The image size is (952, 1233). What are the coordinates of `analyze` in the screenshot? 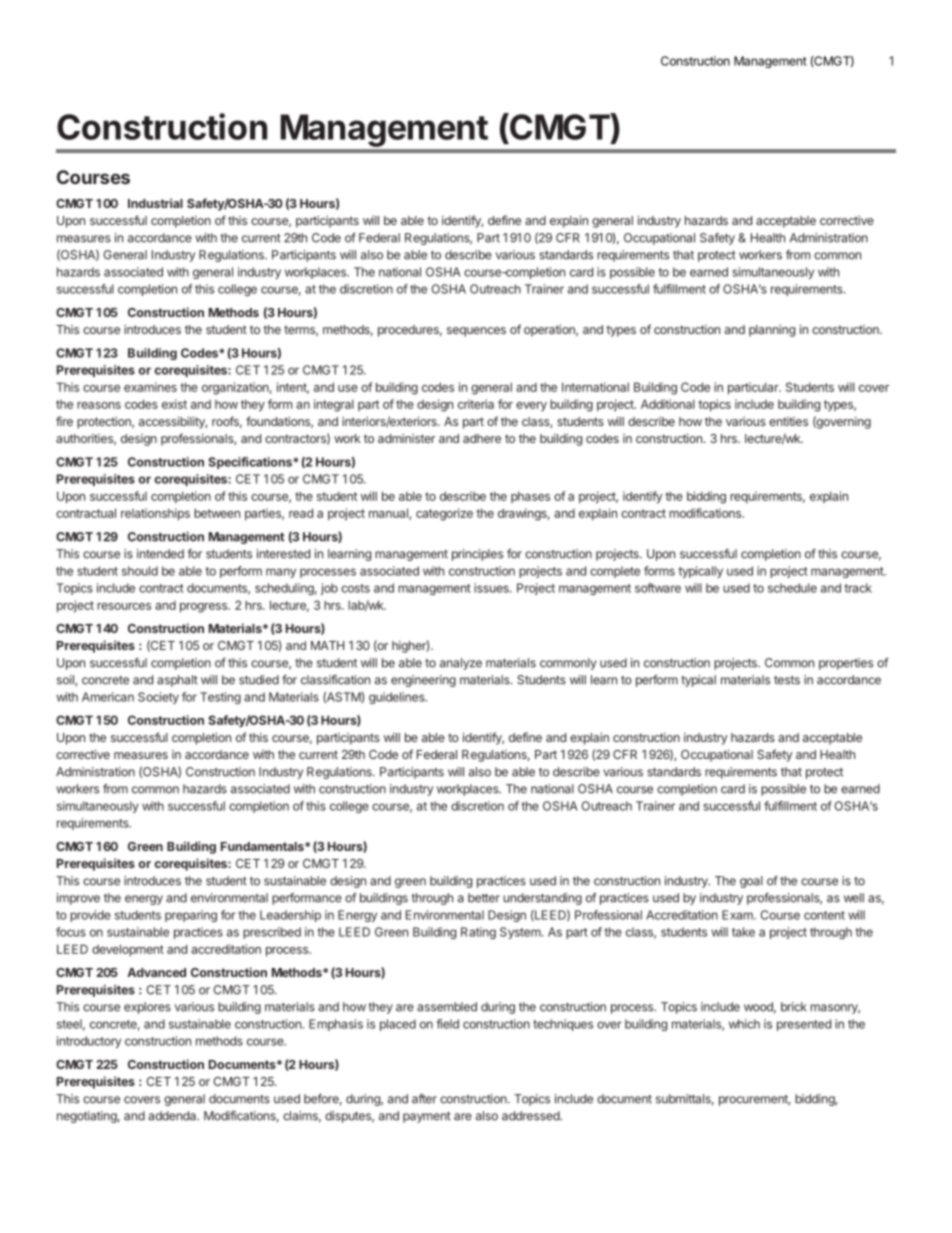 It's located at (461, 664).
